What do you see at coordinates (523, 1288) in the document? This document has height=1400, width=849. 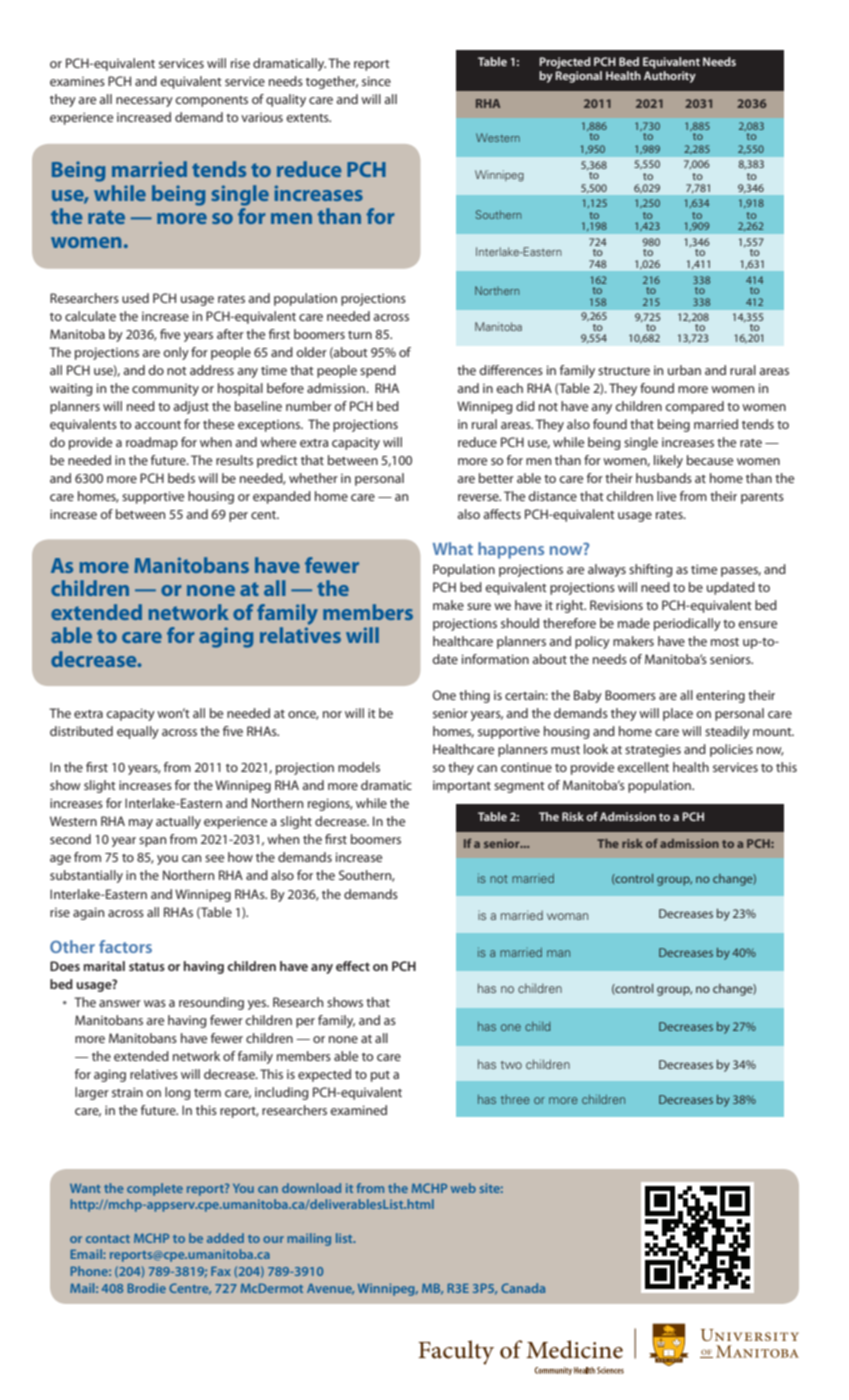 I see `Canada` at bounding box center [523, 1288].
